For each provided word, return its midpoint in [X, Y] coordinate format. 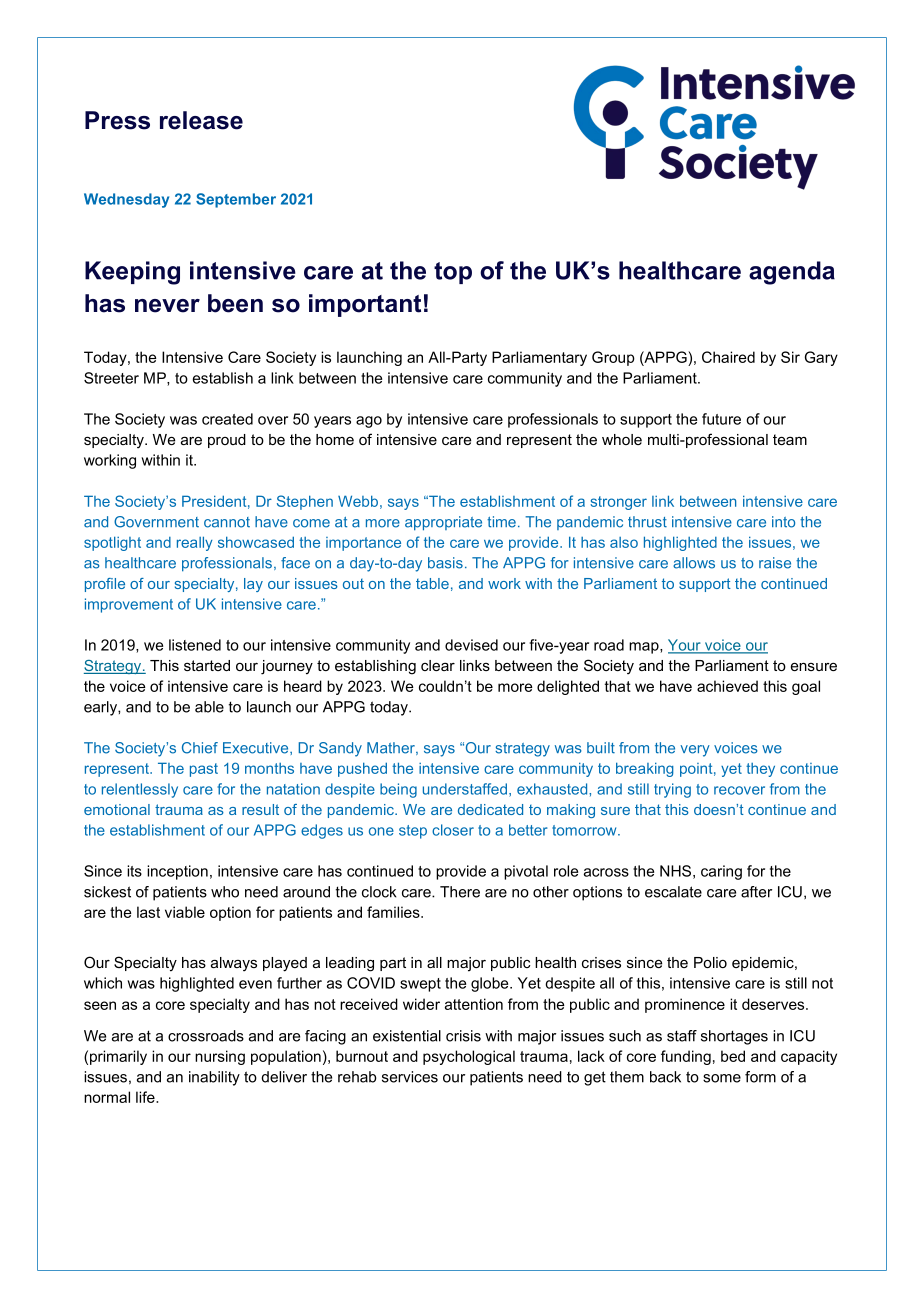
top [453, 273]
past [204, 770]
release [201, 120]
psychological [469, 1057]
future [721, 419]
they [760, 770]
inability [214, 1078]
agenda [792, 273]
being [398, 790]
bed [733, 1056]
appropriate [443, 523]
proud [227, 441]
